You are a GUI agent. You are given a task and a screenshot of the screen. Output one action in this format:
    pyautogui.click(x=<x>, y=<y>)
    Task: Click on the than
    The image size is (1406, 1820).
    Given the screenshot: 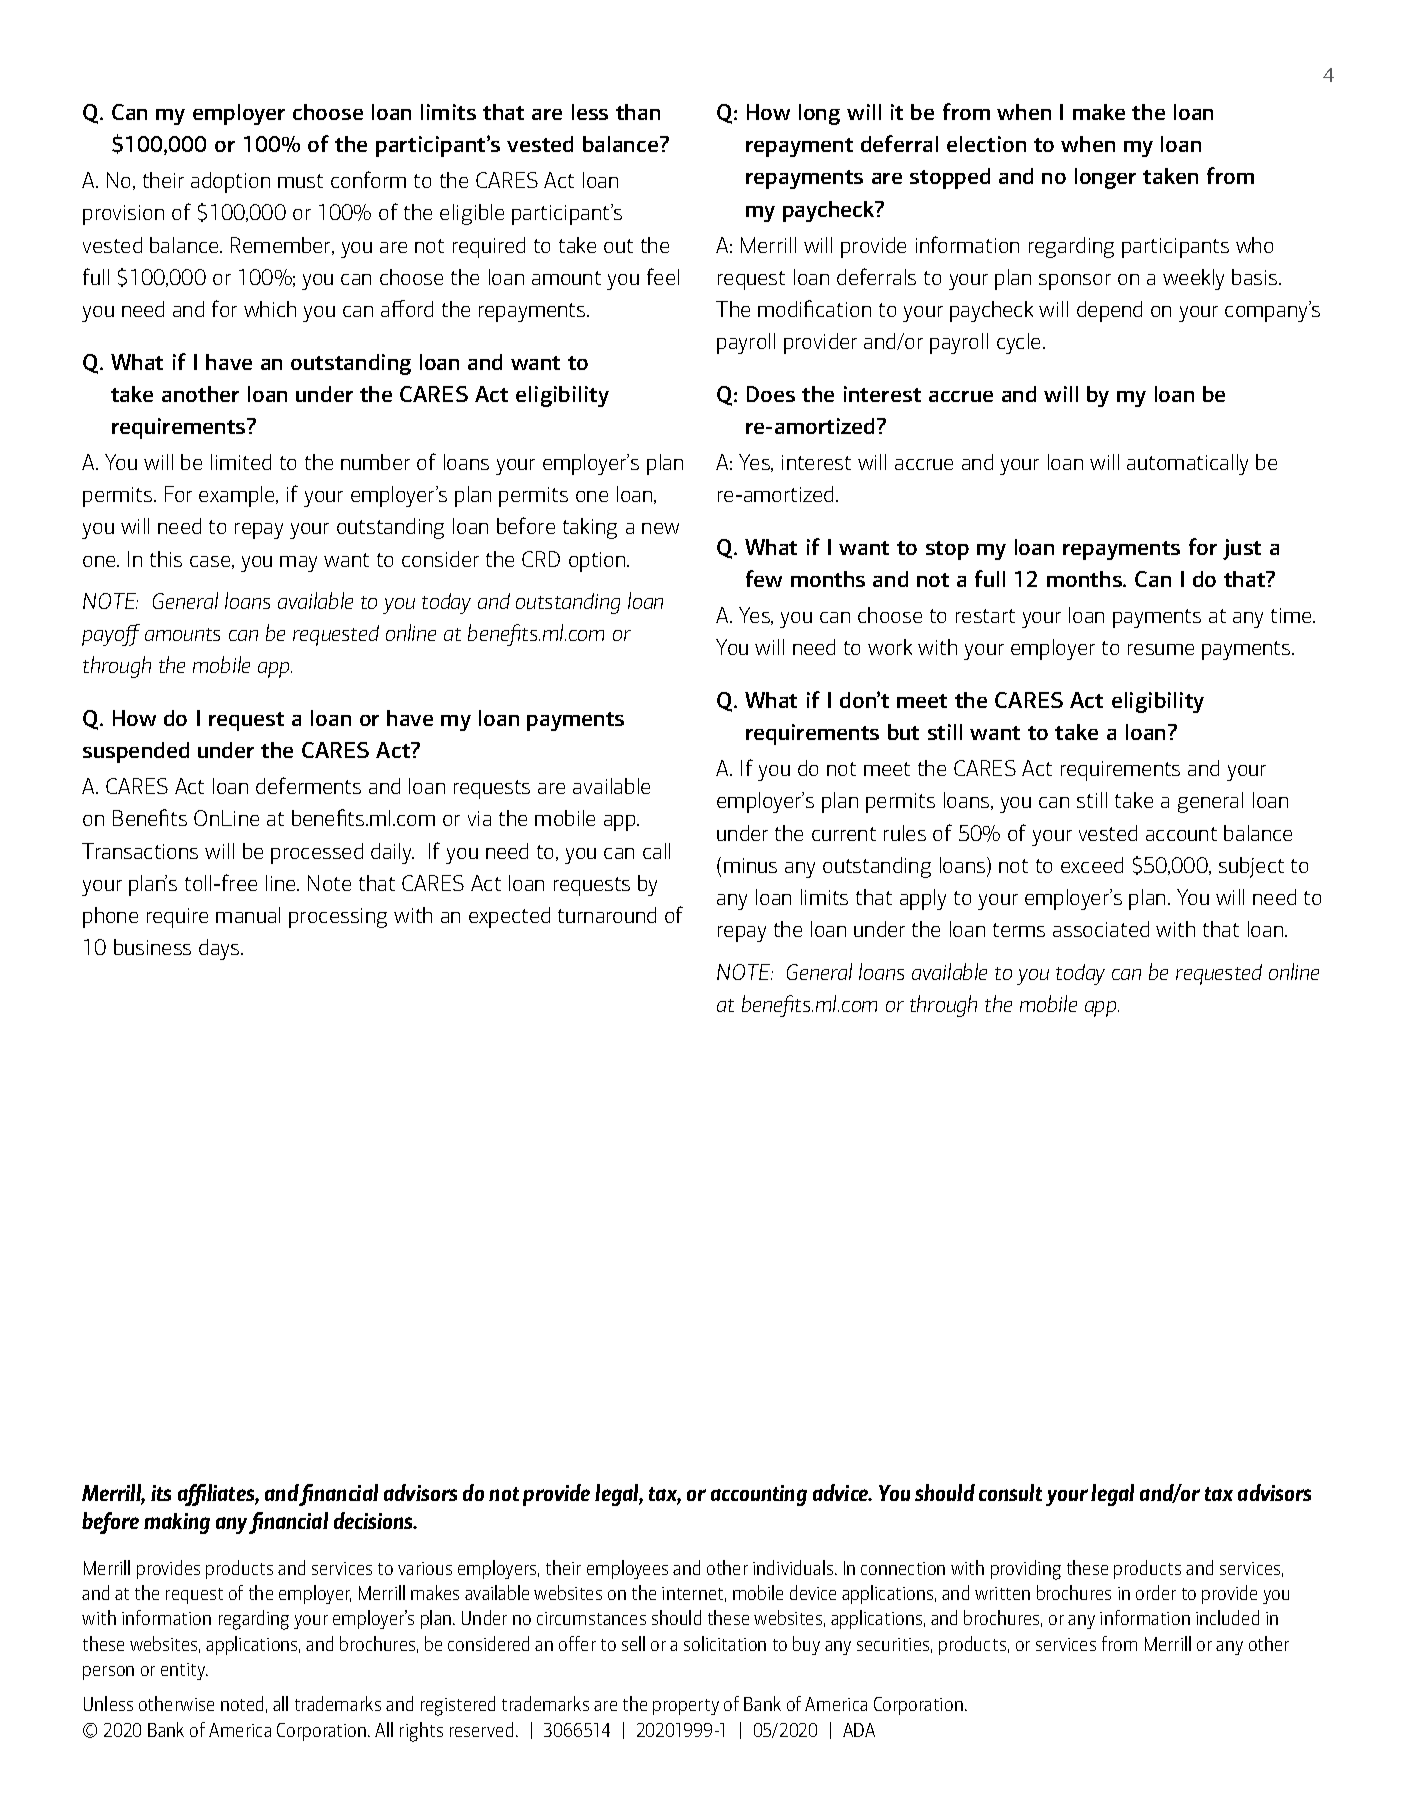 What is the action you would take?
    pyautogui.click(x=638, y=112)
